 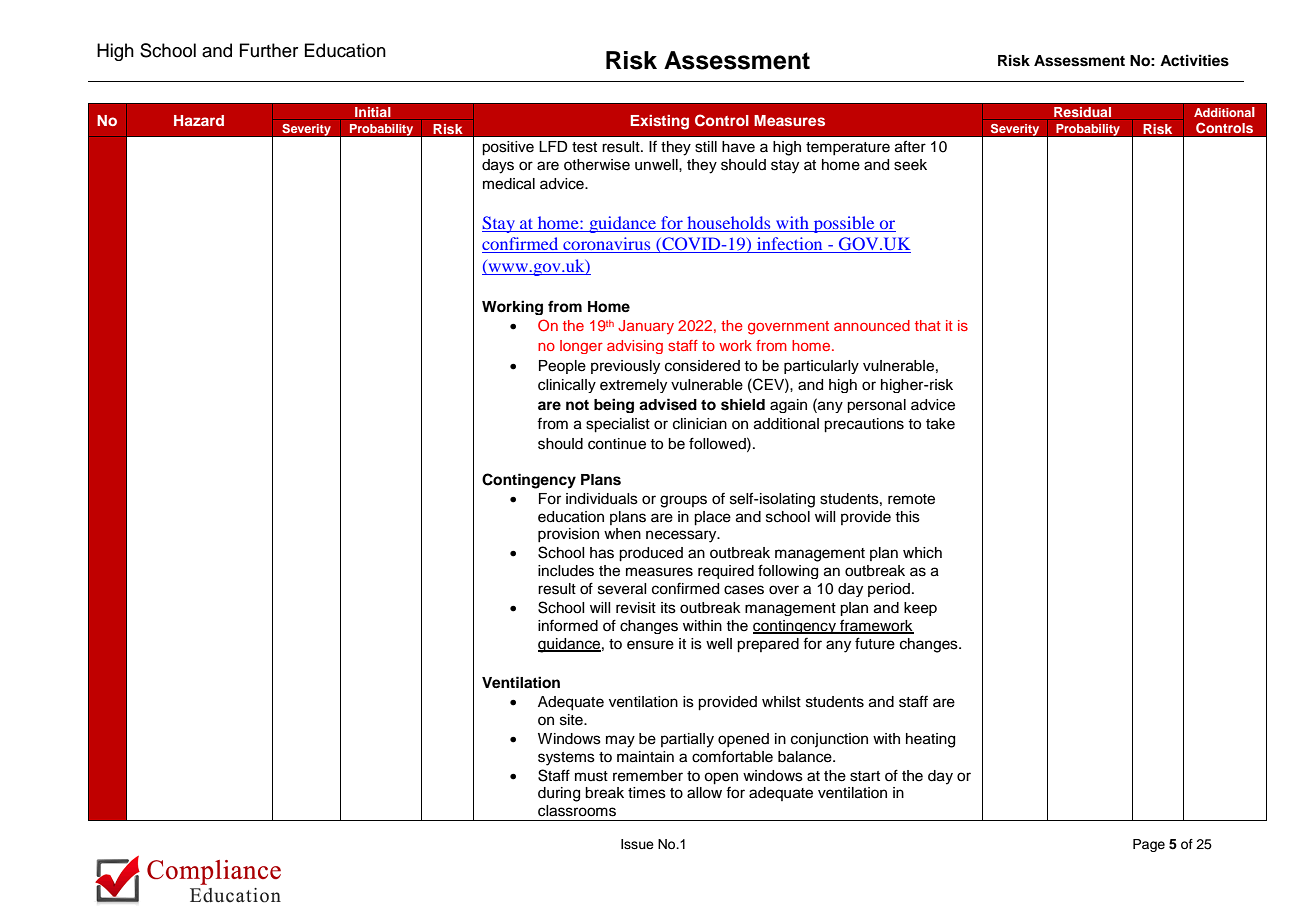 What do you see at coordinates (607, 245) in the screenshot?
I see `coronavirus` at bounding box center [607, 245].
